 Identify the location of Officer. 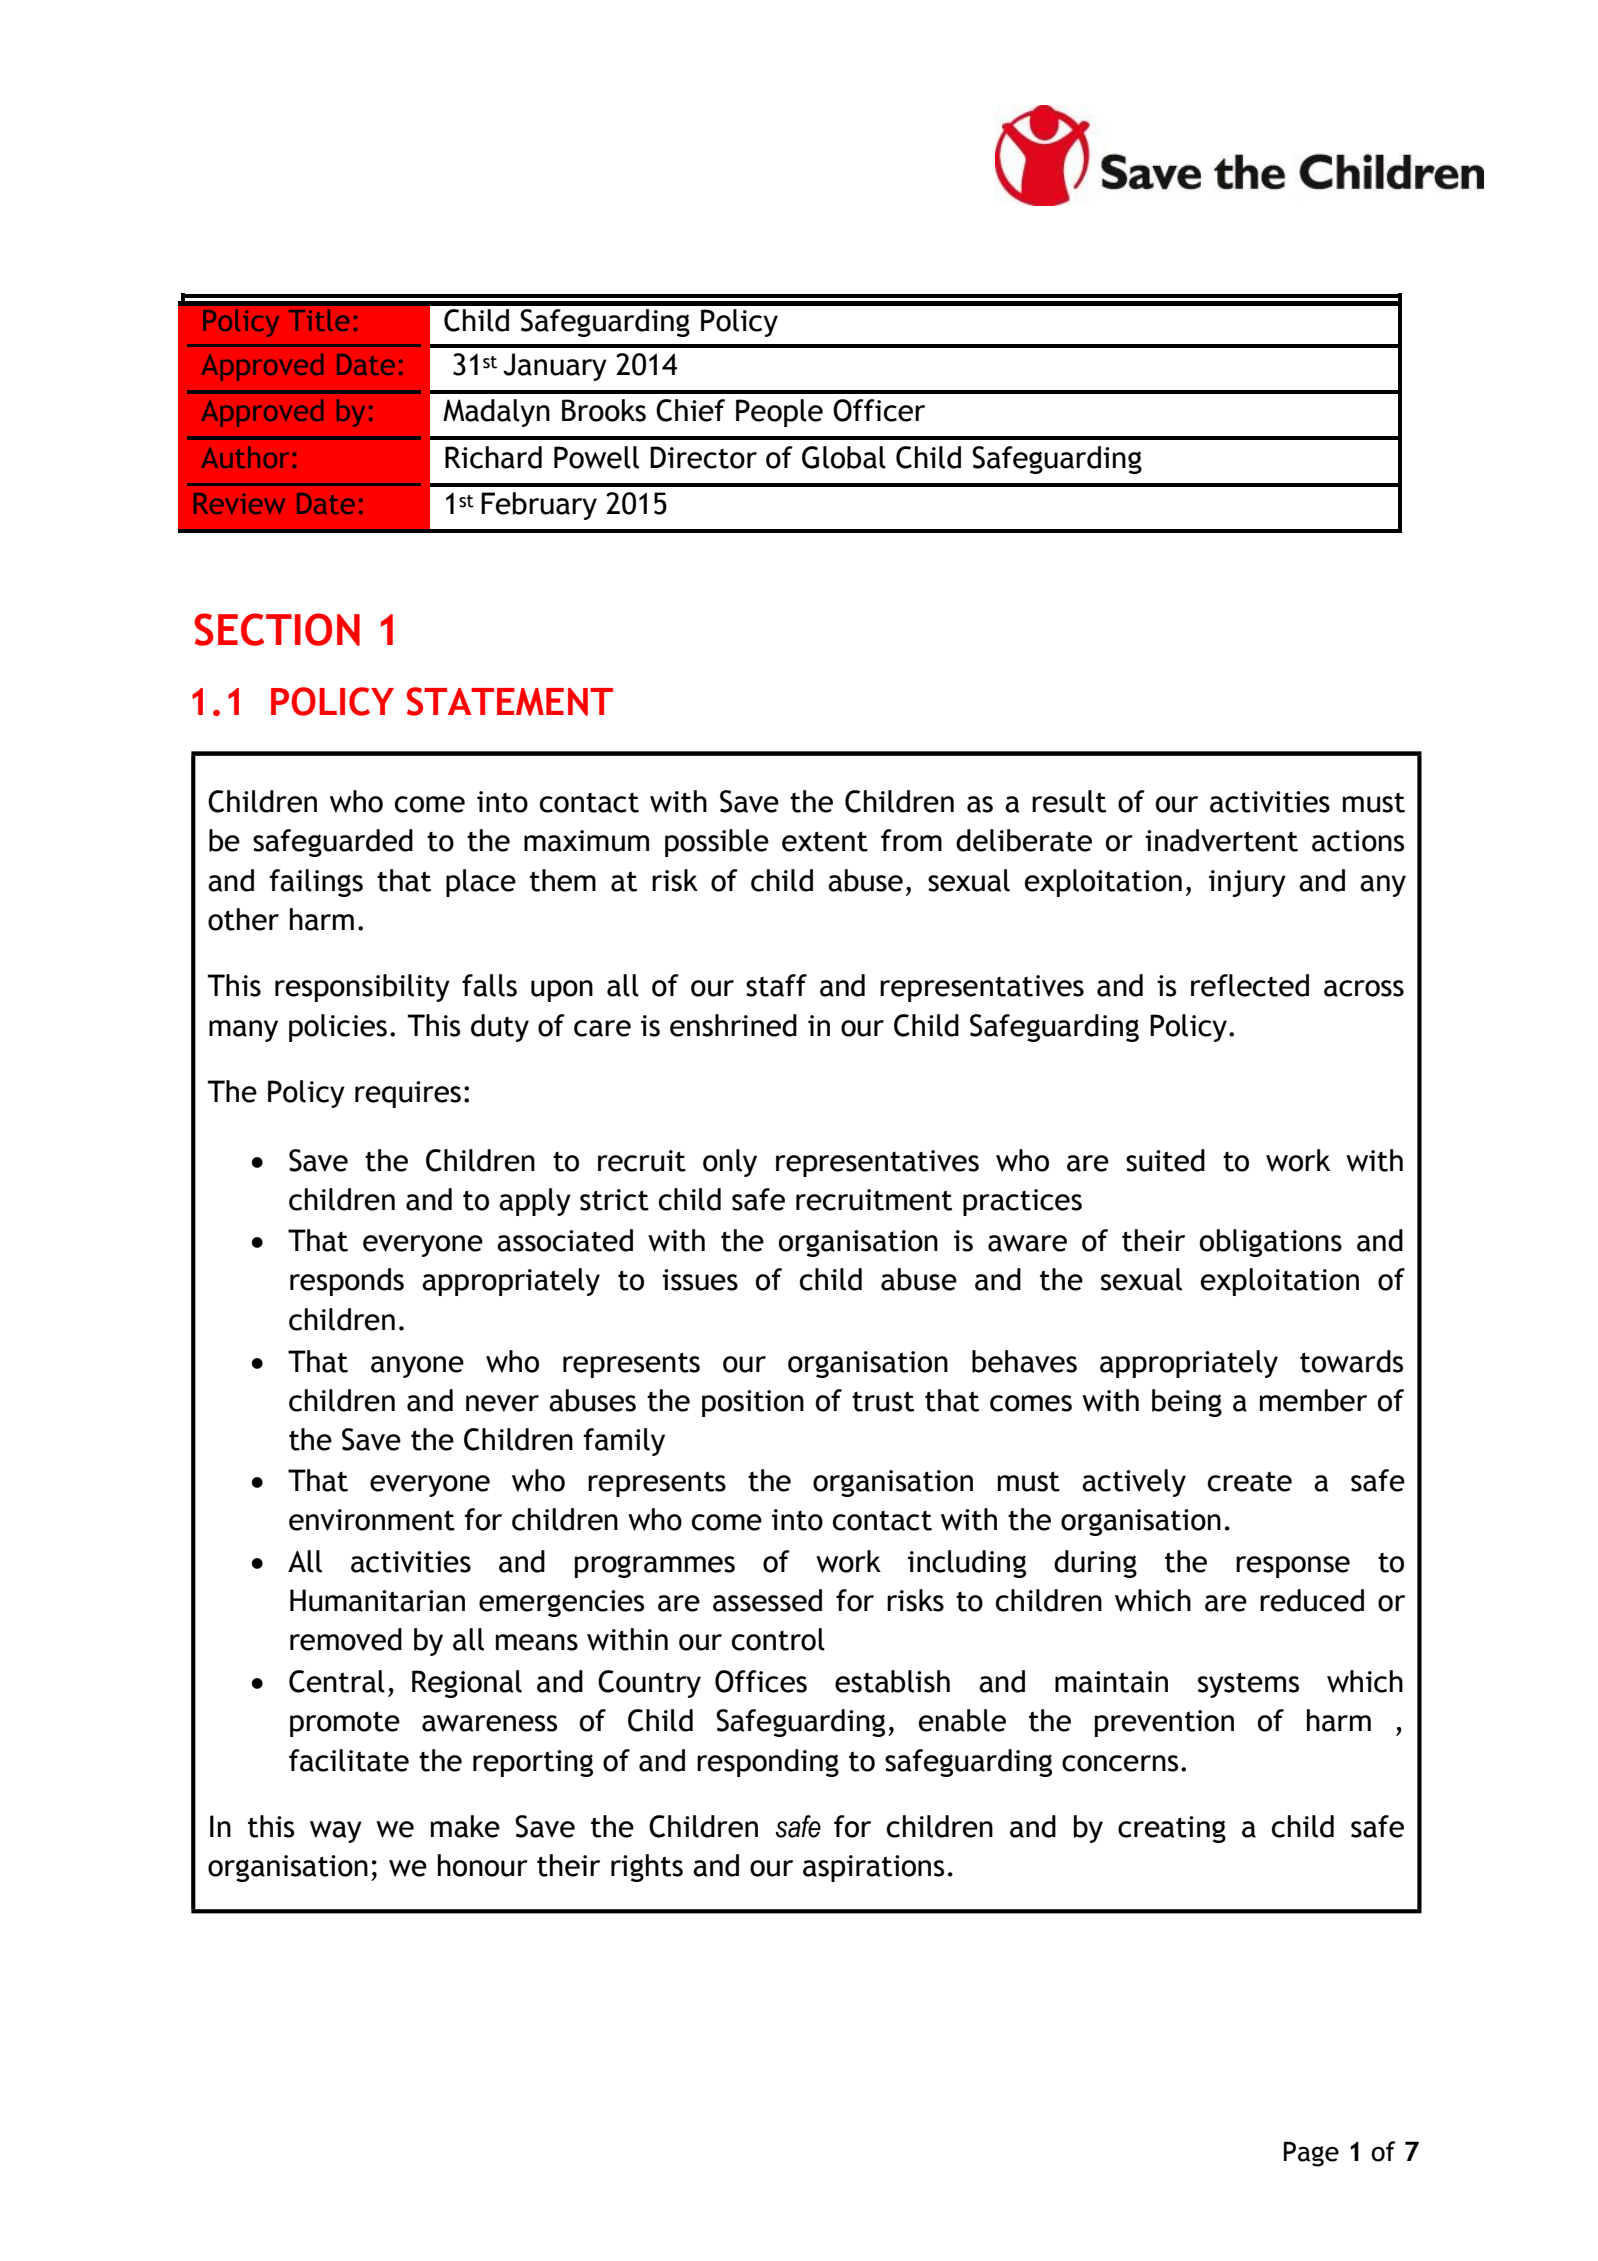
(879, 410).
